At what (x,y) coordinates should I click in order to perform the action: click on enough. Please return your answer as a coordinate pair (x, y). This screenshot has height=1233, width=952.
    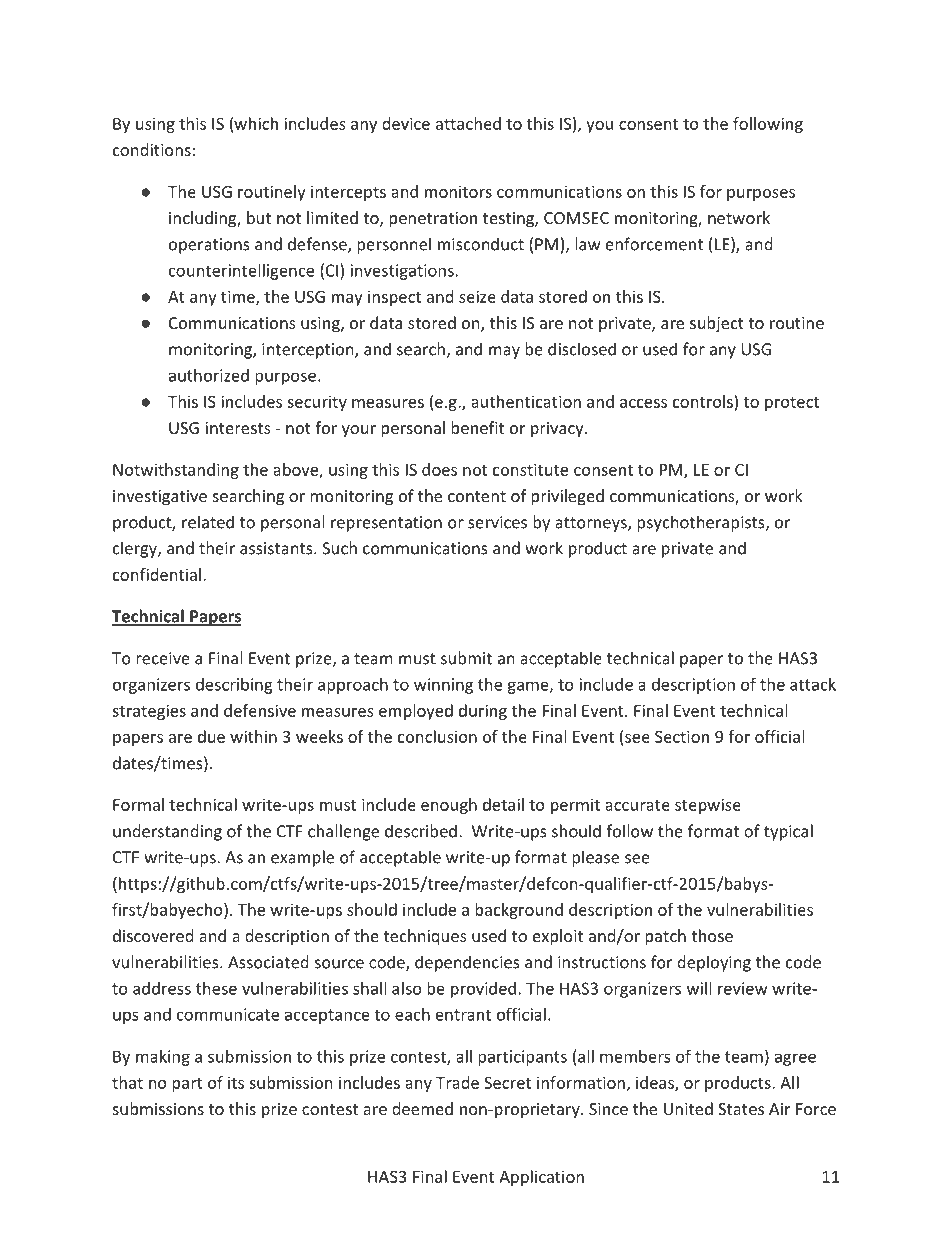
    Looking at the image, I should click on (449, 806).
